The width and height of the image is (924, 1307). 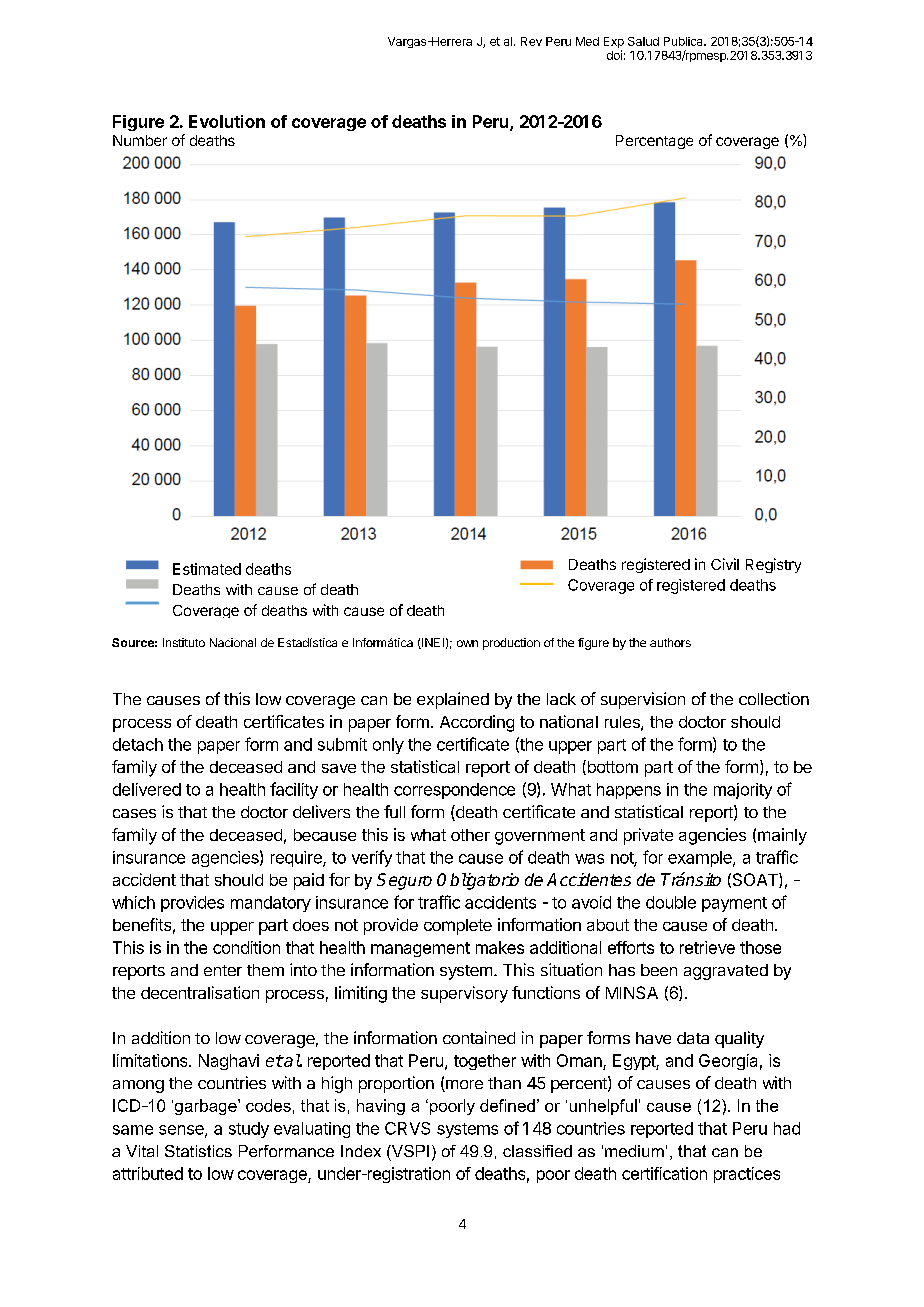 I want to click on Publica, so click(x=684, y=41).
